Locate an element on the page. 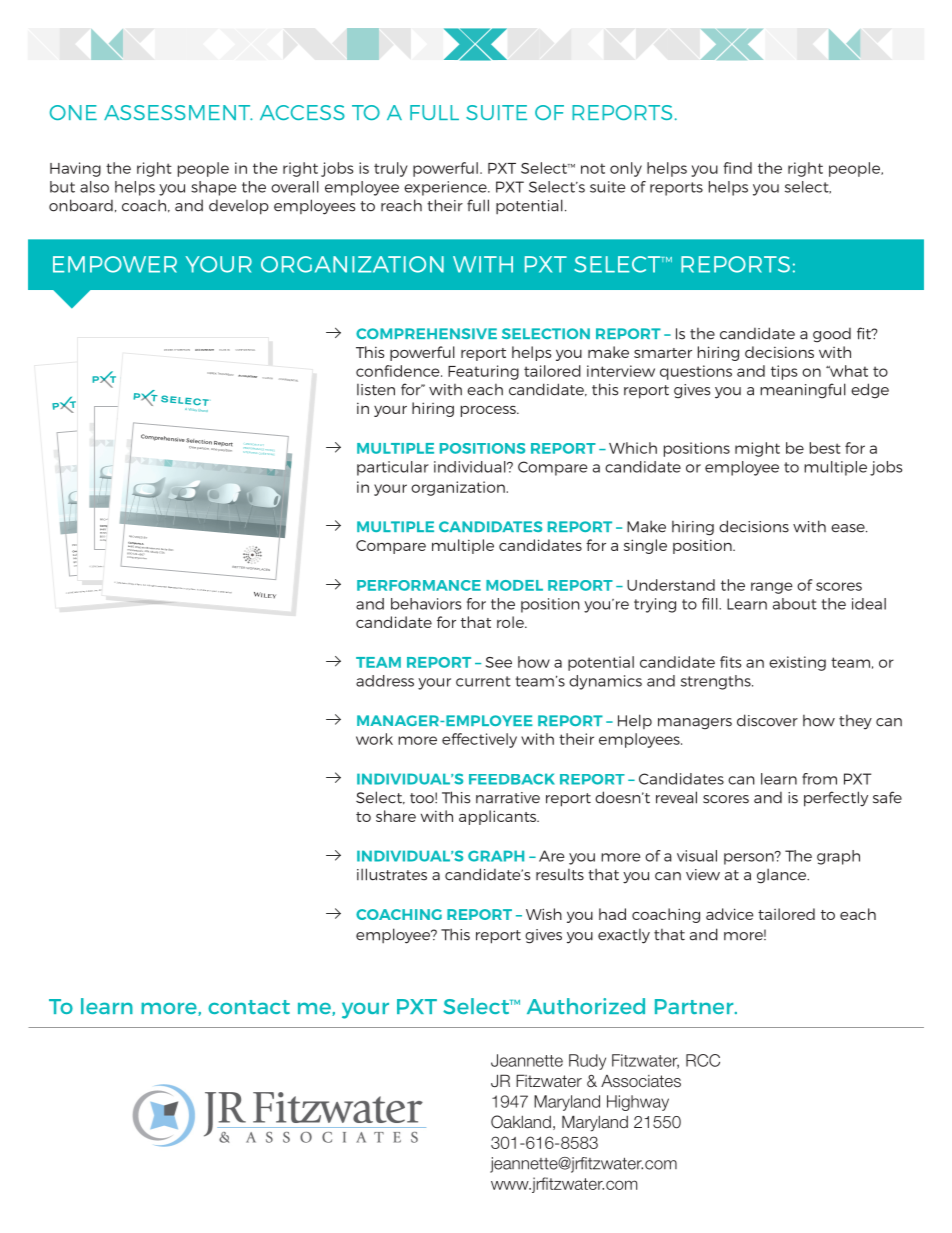 Image resolution: width=952 pixels, height=1233 pixels. work is located at coordinates (374, 739).
